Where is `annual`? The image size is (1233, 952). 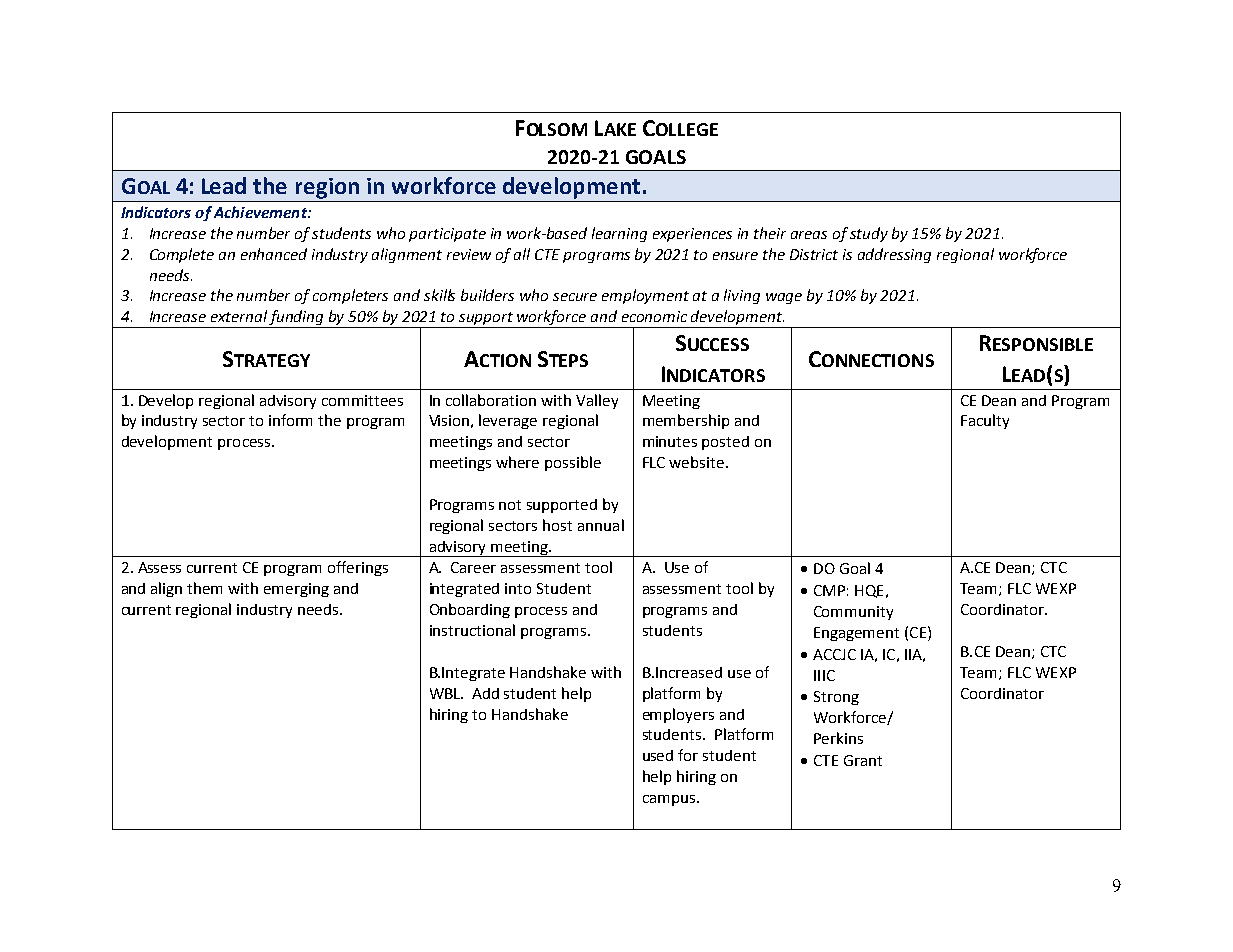 annual is located at coordinates (601, 525).
